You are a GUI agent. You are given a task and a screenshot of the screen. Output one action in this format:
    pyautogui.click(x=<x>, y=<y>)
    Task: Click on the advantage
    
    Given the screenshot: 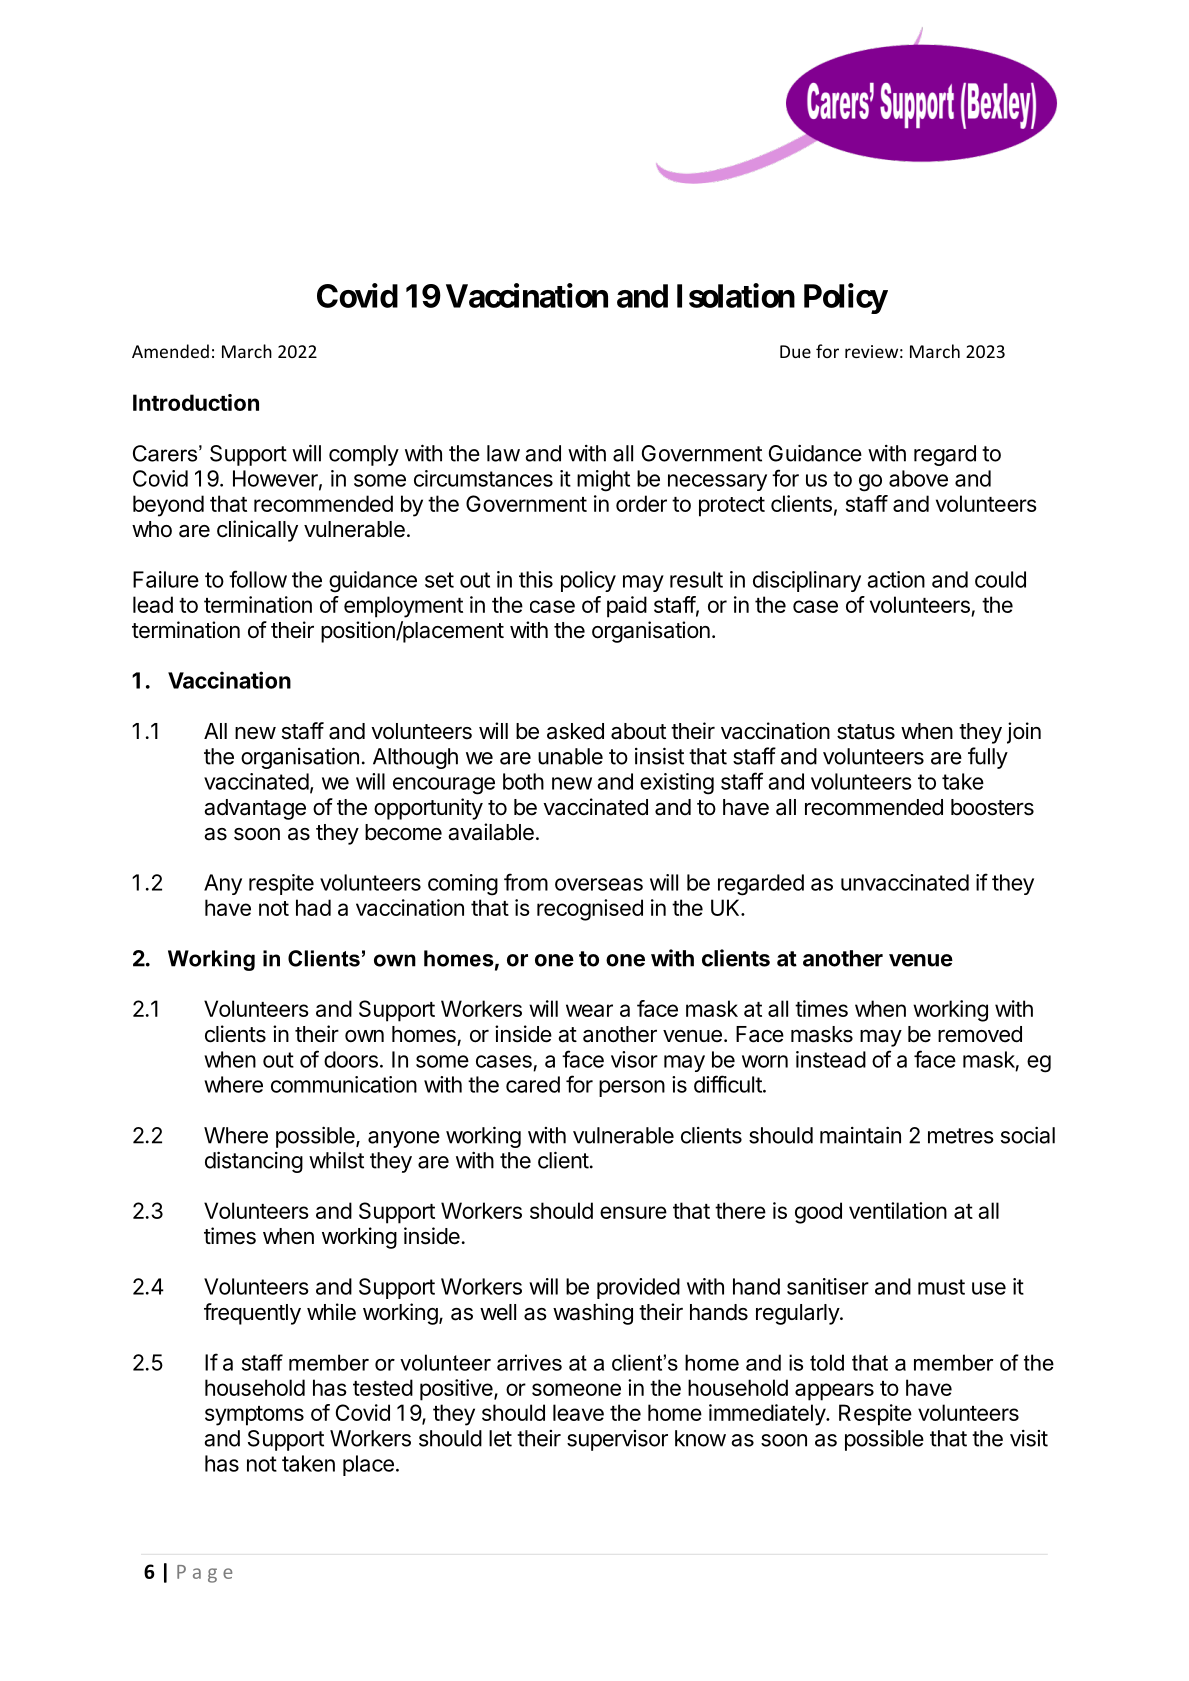 What is the action you would take?
    pyautogui.click(x=255, y=809)
